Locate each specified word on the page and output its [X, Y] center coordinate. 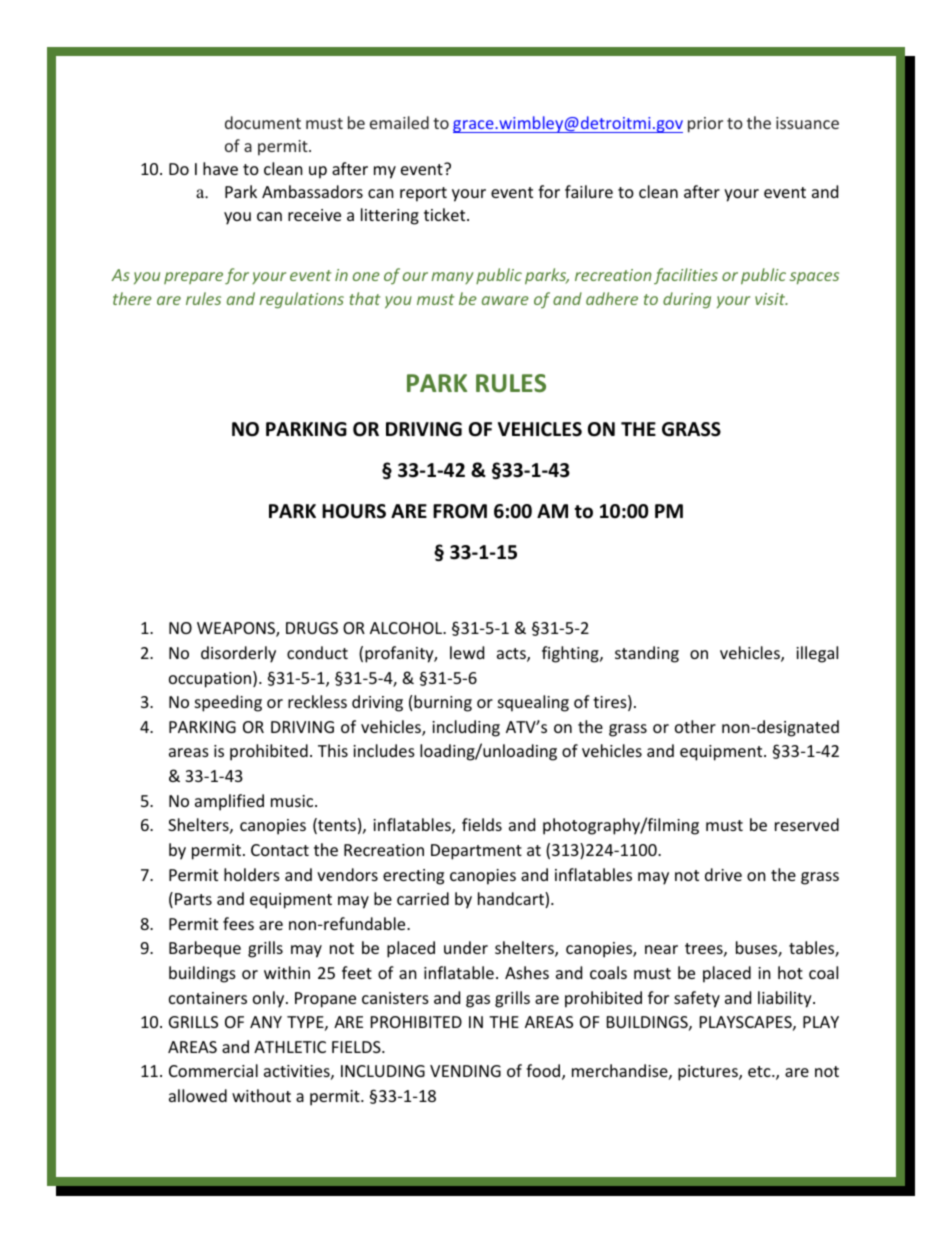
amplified [229, 802]
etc [760, 1071]
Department [476, 852]
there [132, 298]
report [423, 194]
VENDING [465, 1071]
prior [705, 125]
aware [505, 300]
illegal [817, 654]
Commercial [213, 1070]
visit [771, 299]
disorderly [238, 654]
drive [723, 874]
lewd [467, 652]
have [220, 168]
